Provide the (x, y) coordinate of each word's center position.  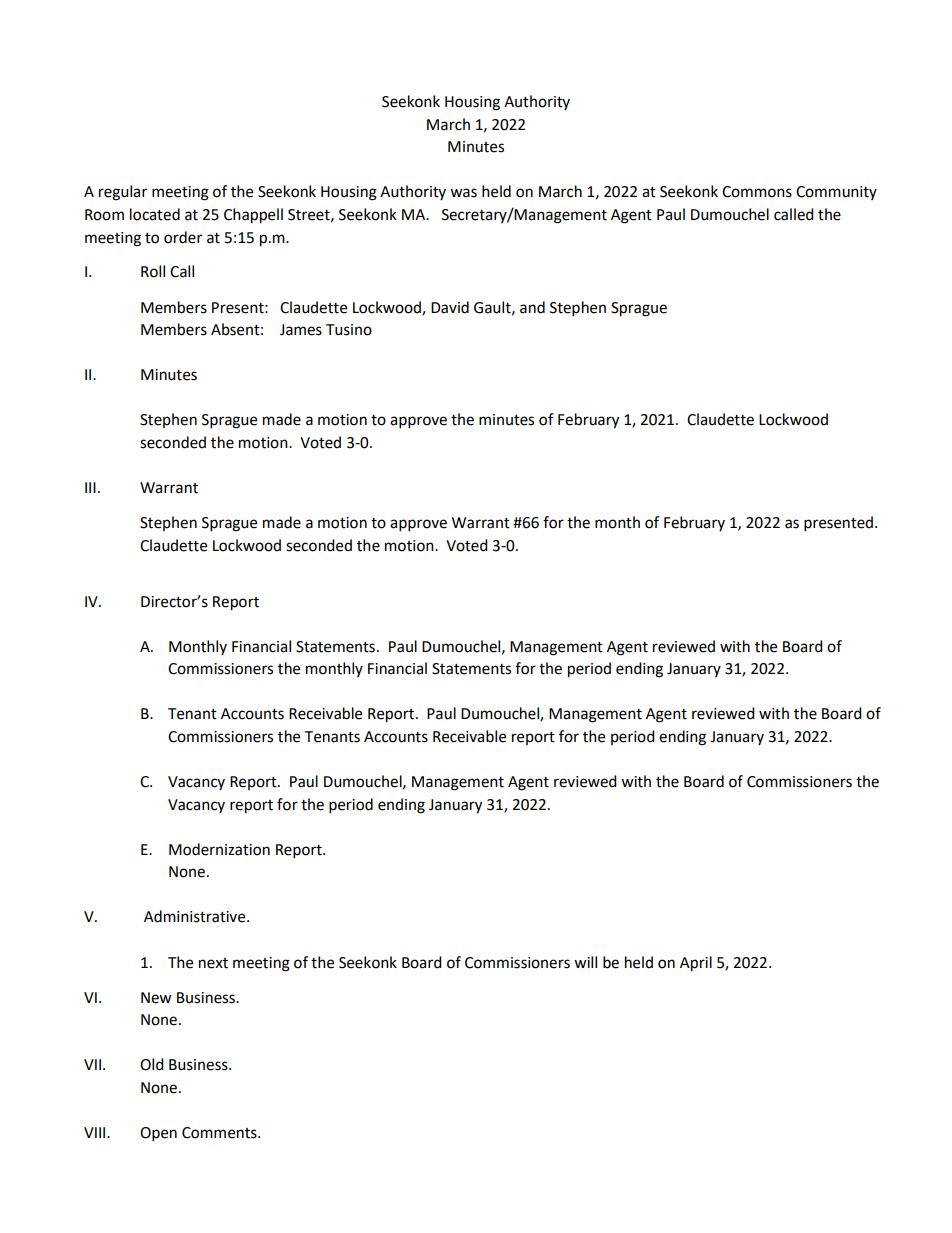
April (696, 964)
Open (158, 1134)
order (183, 237)
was (463, 193)
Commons (757, 192)
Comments (220, 1133)
